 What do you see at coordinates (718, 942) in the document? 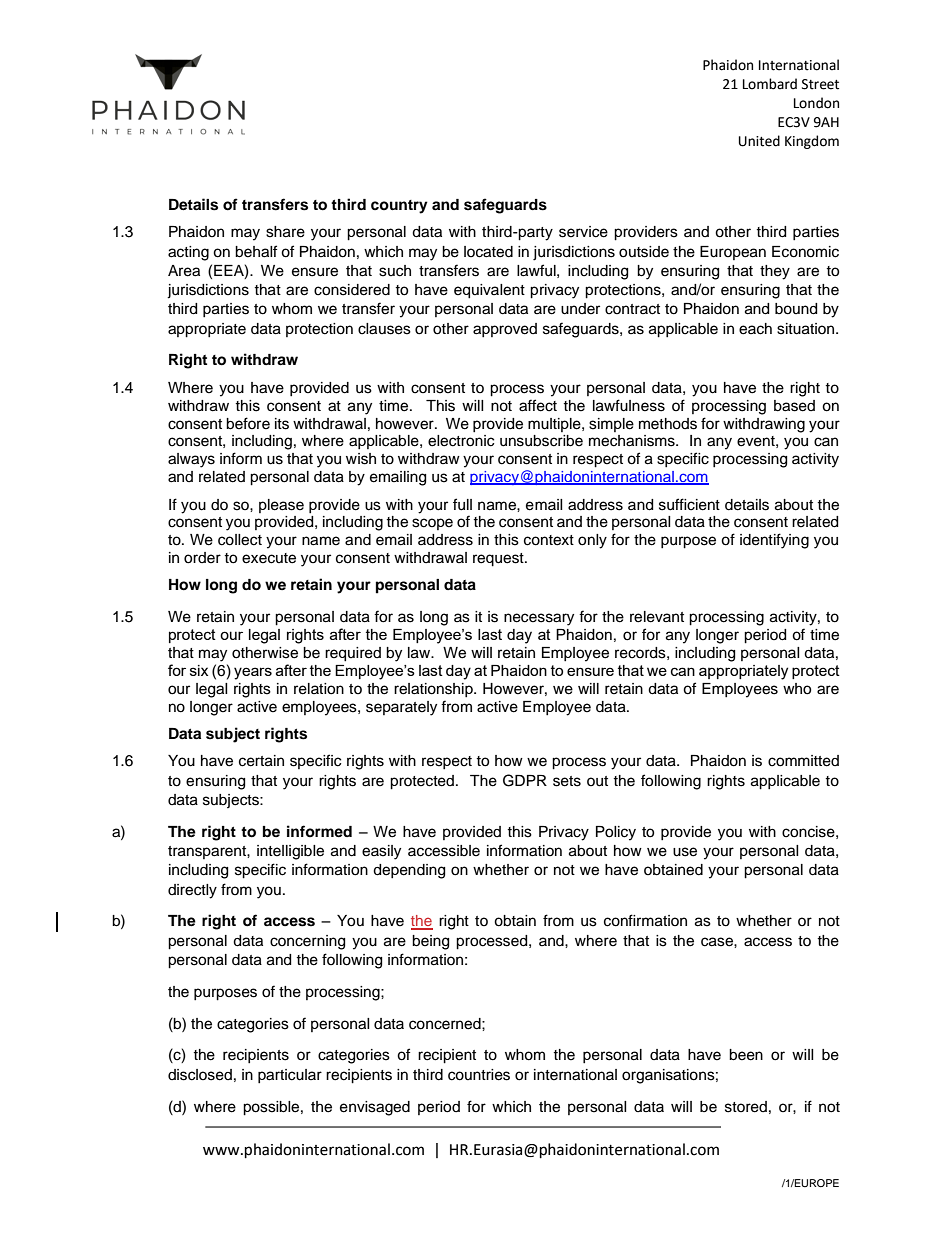
I see `case` at bounding box center [718, 942].
